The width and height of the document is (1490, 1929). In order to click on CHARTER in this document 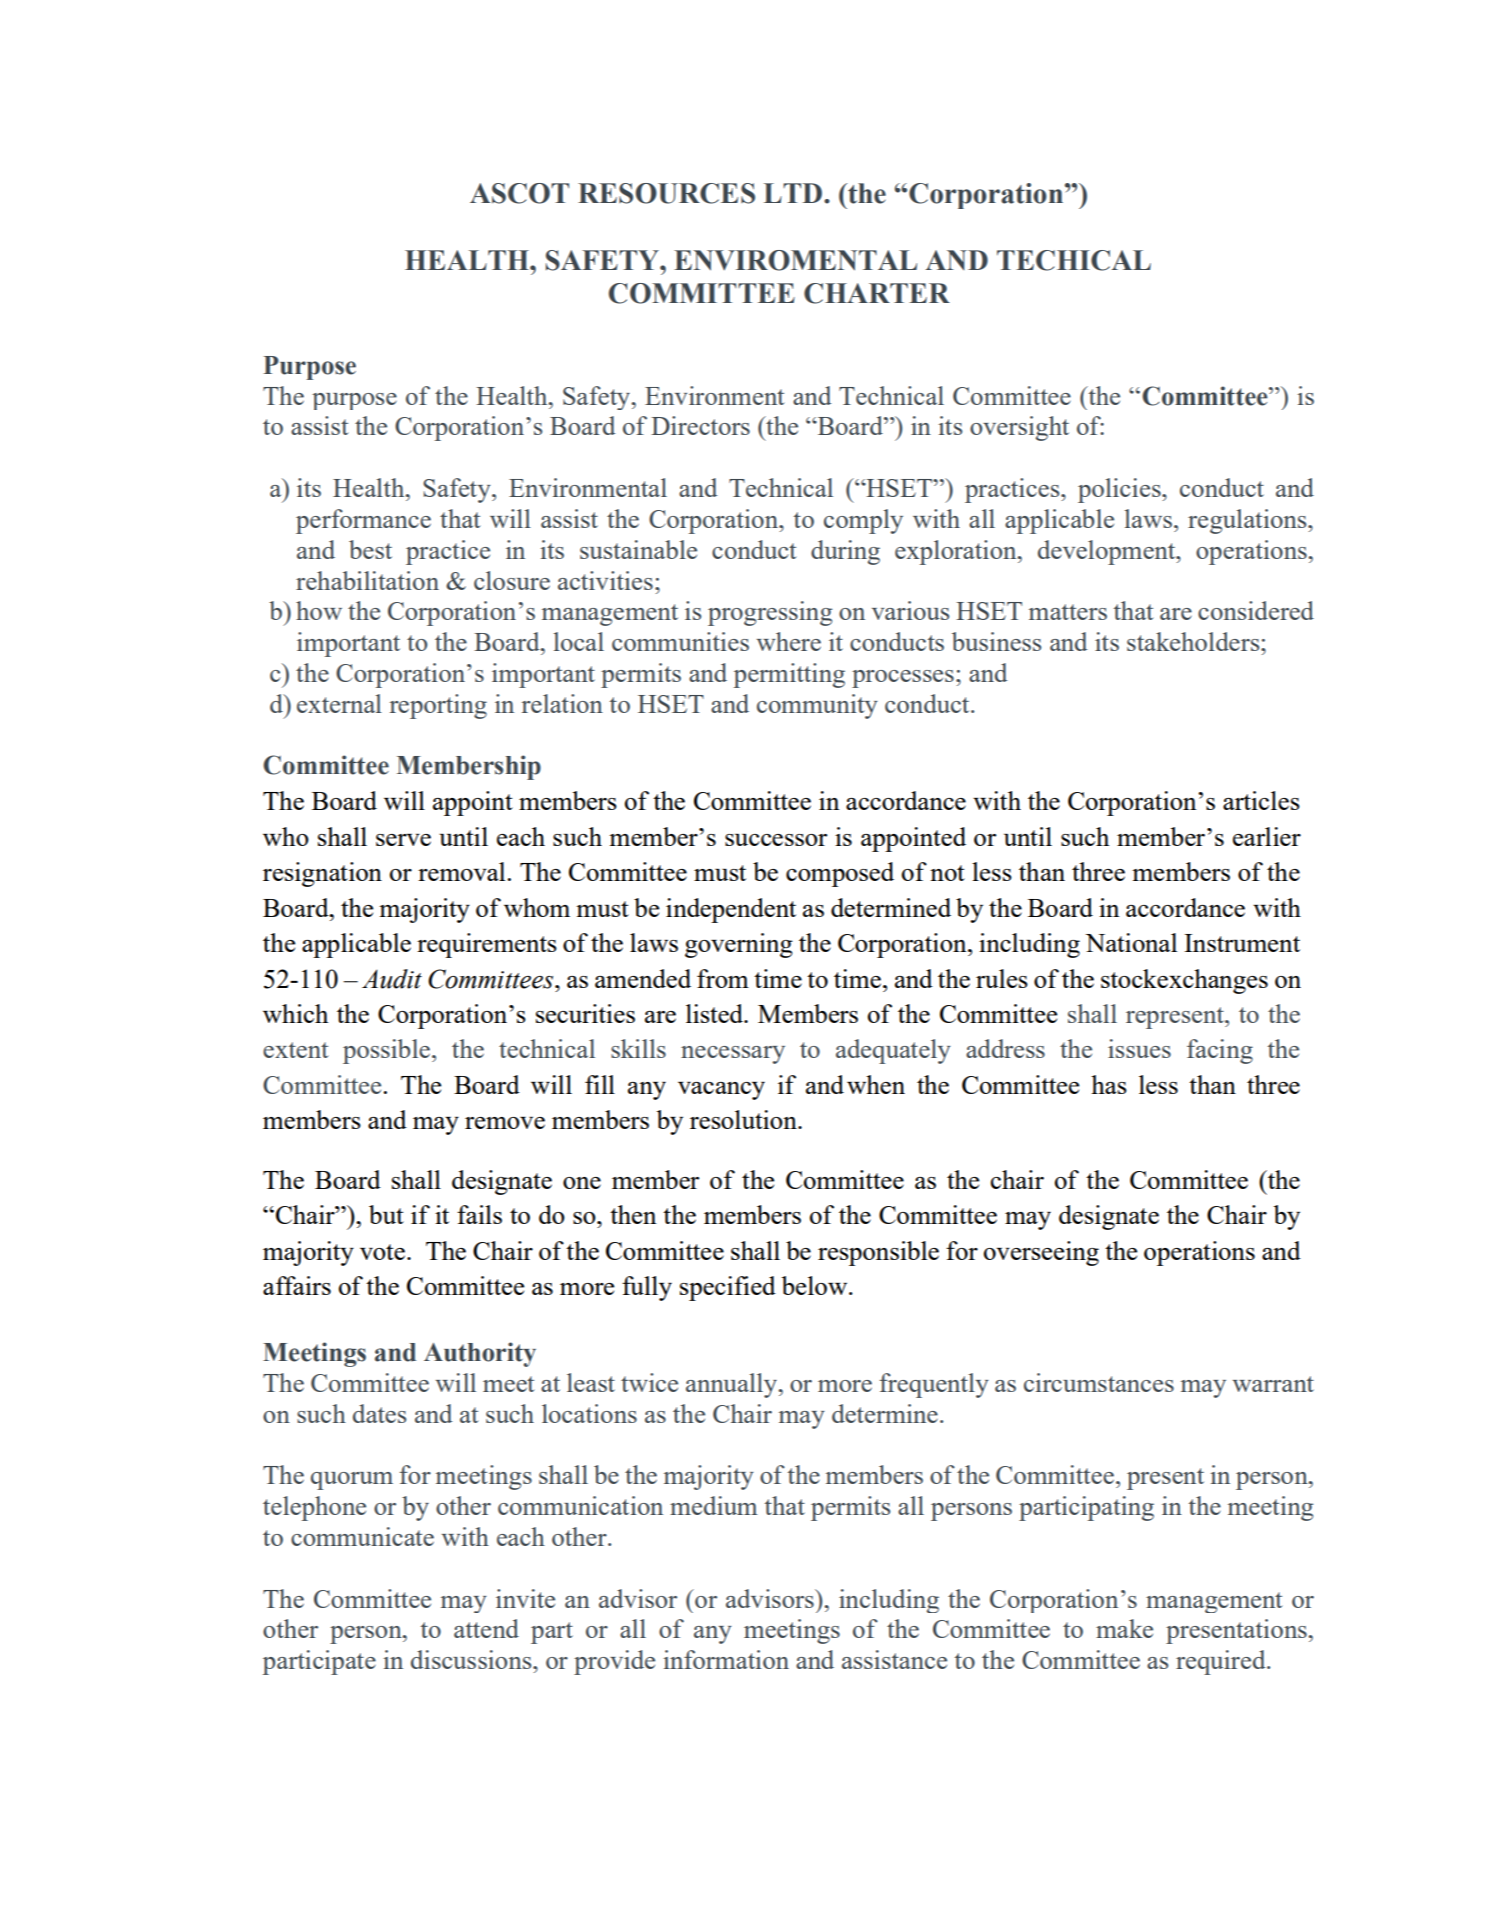, I will do `click(877, 293)`.
